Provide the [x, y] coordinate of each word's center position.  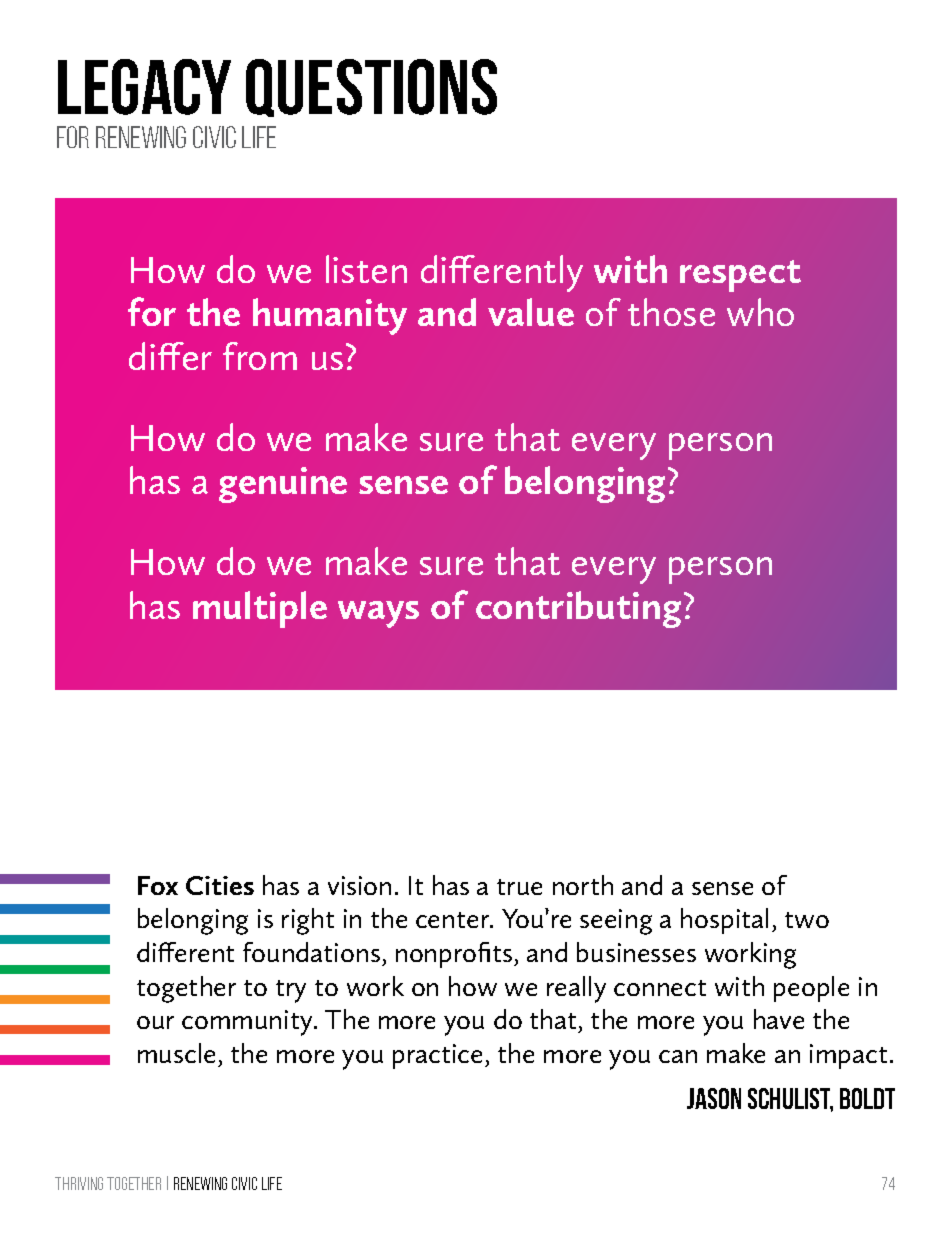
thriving [79, 1183]
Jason [714, 1098]
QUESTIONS [371, 88]
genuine [283, 485]
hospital [724, 921]
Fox [158, 885]
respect [740, 276]
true [519, 887]
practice [437, 1056]
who [760, 312]
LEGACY [144, 87]
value [531, 312]
